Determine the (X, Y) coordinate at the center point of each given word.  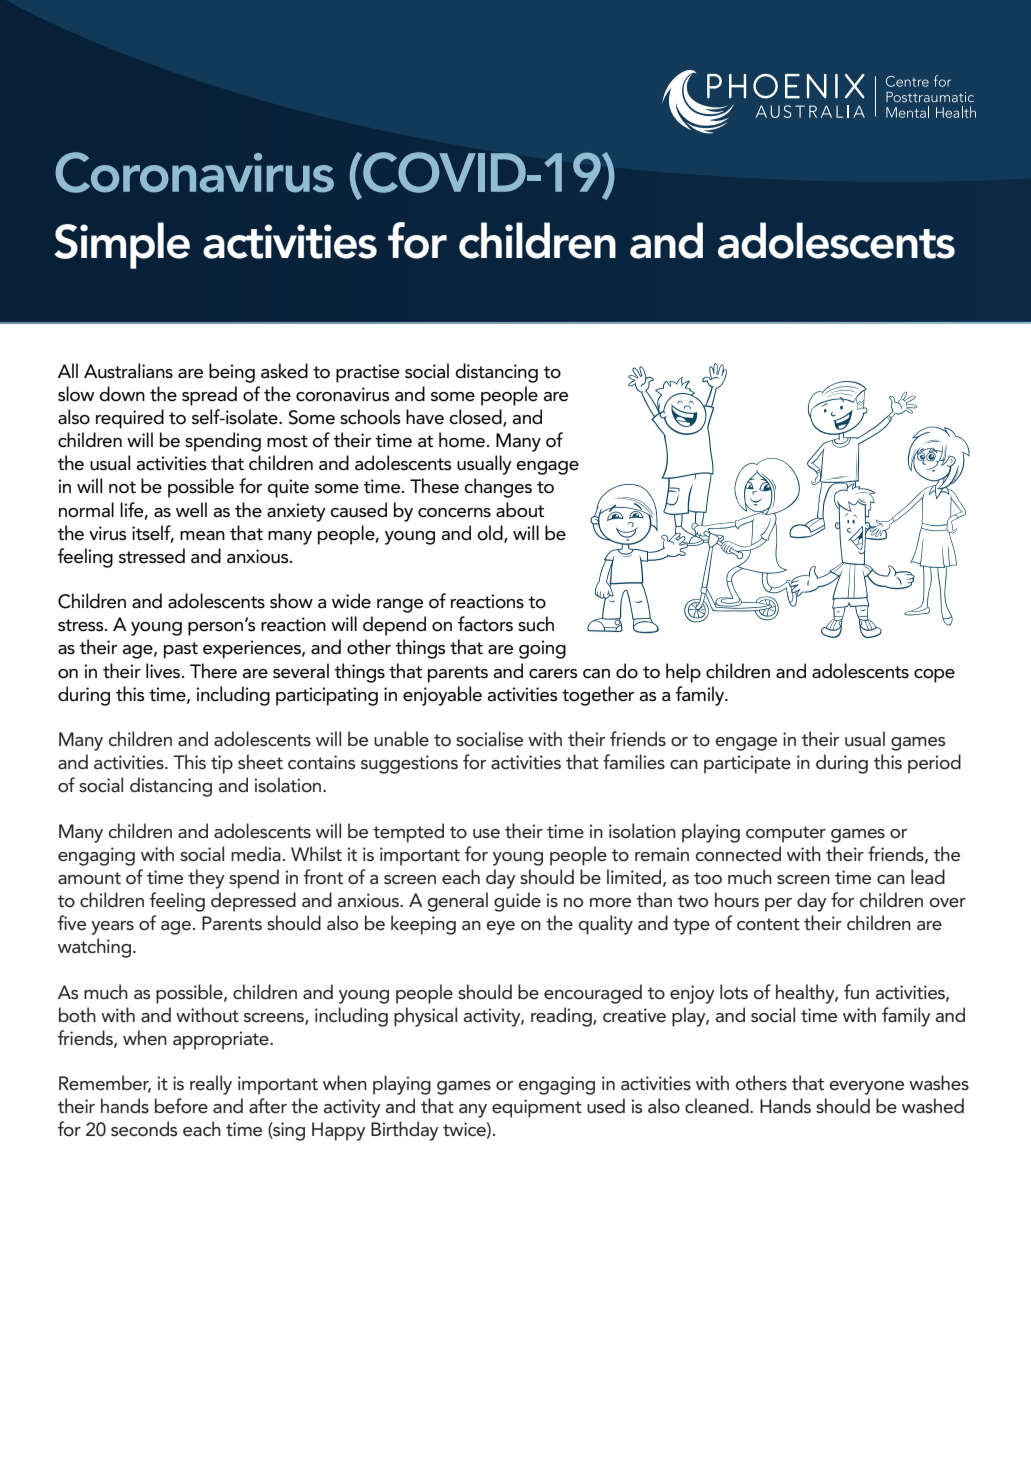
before (181, 1106)
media (256, 854)
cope (934, 676)
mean (202, 536)
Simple (122, 245)
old (491, 533)
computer (786, 834)
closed (476, 418)
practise (367, 373)
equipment (537, 1108)
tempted (408, 833)
